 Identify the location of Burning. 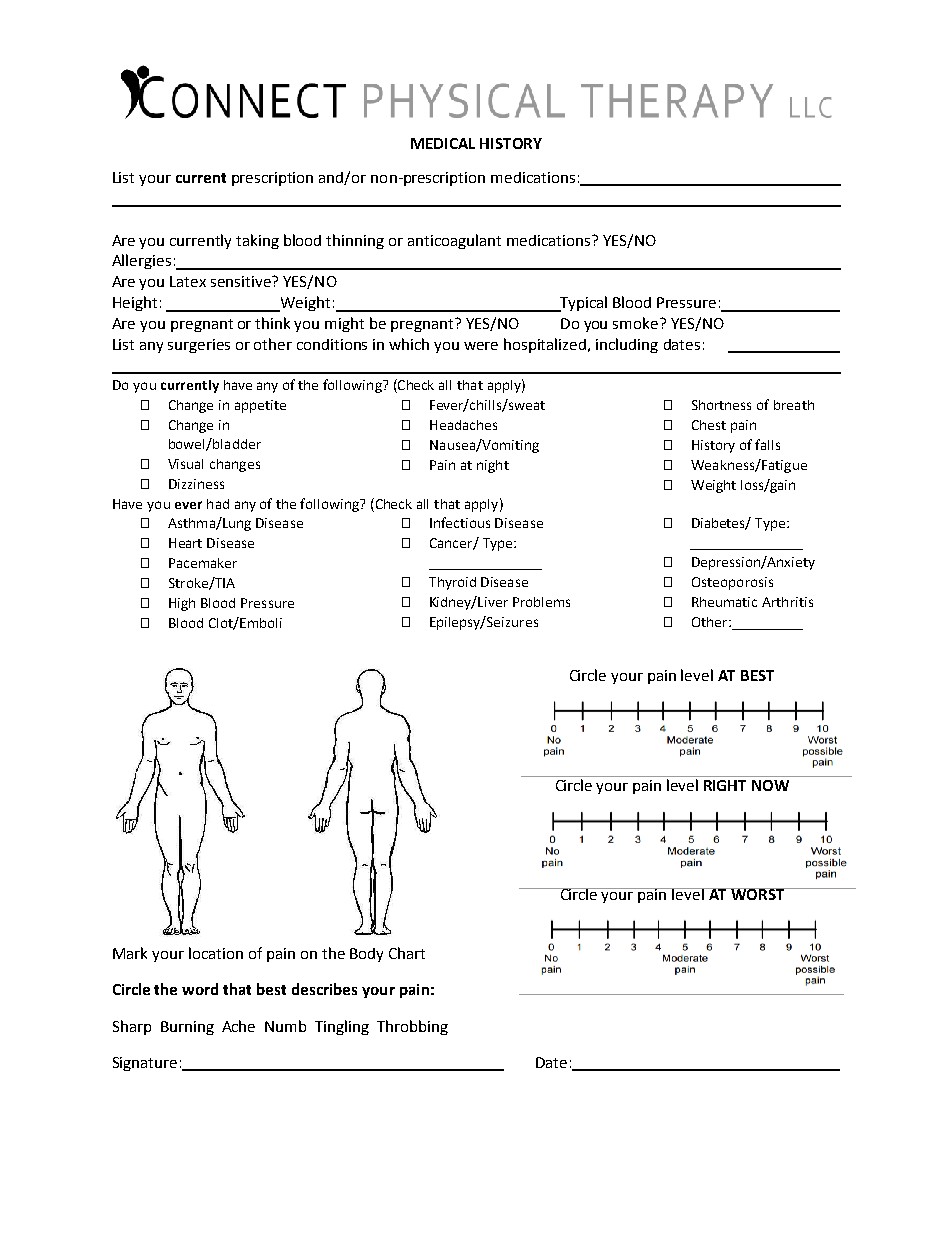
(187, 1028).
